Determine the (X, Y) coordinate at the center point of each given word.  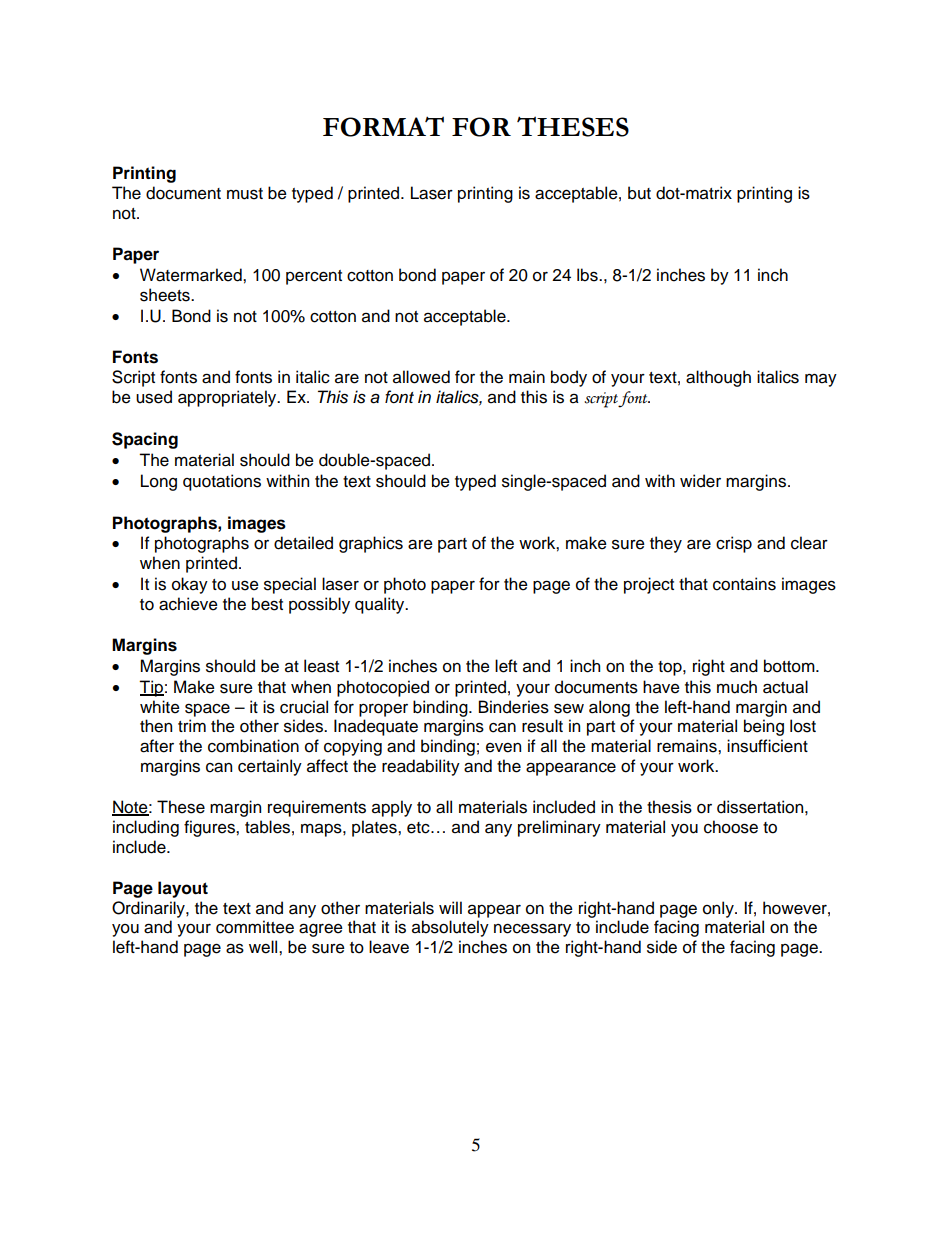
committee (255, 927)
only (719, 909)
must (245, 194)
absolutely (450, 928)
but (639, 193)
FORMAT (383, 126)
